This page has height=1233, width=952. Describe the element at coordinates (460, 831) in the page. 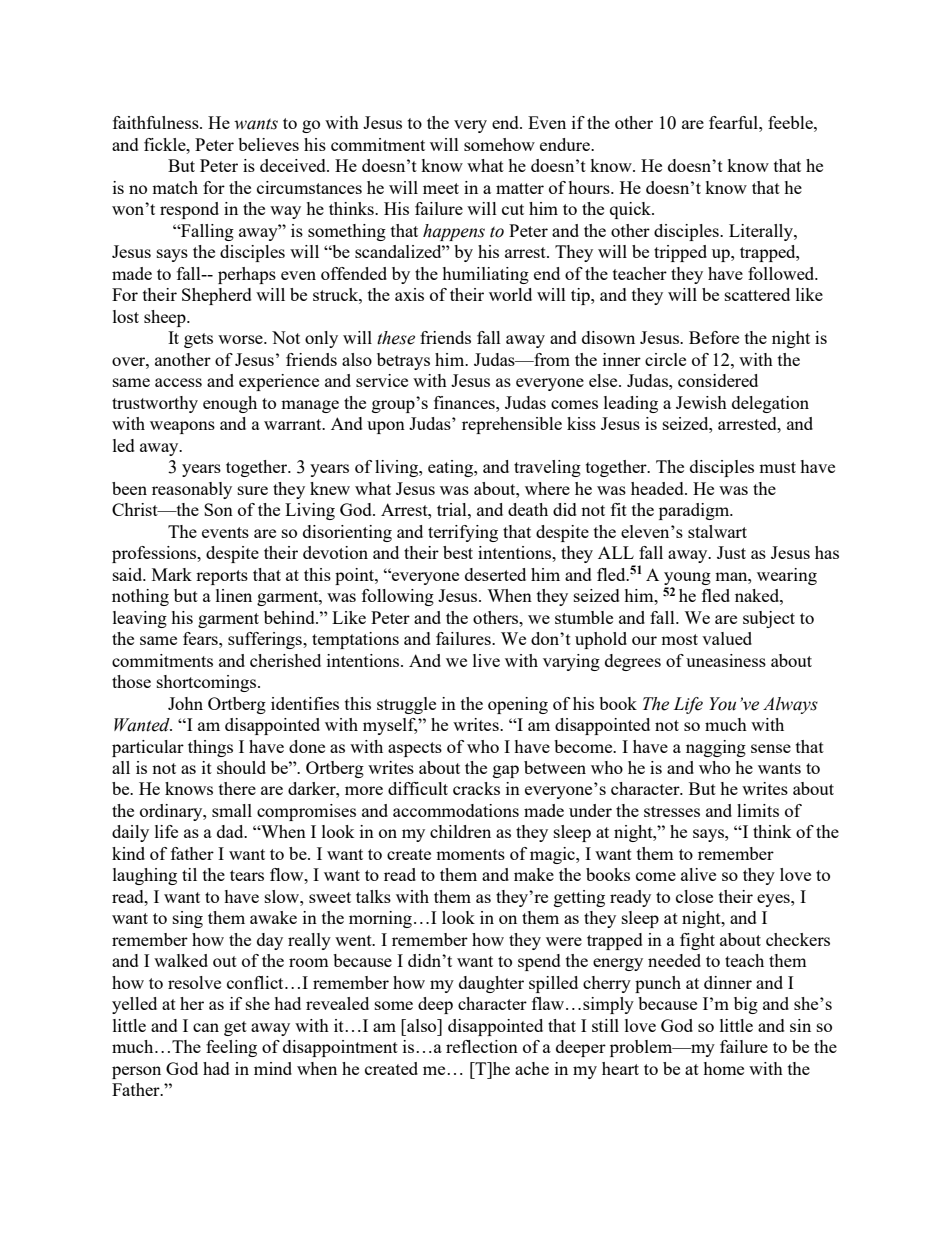

I see `children` at that location.
